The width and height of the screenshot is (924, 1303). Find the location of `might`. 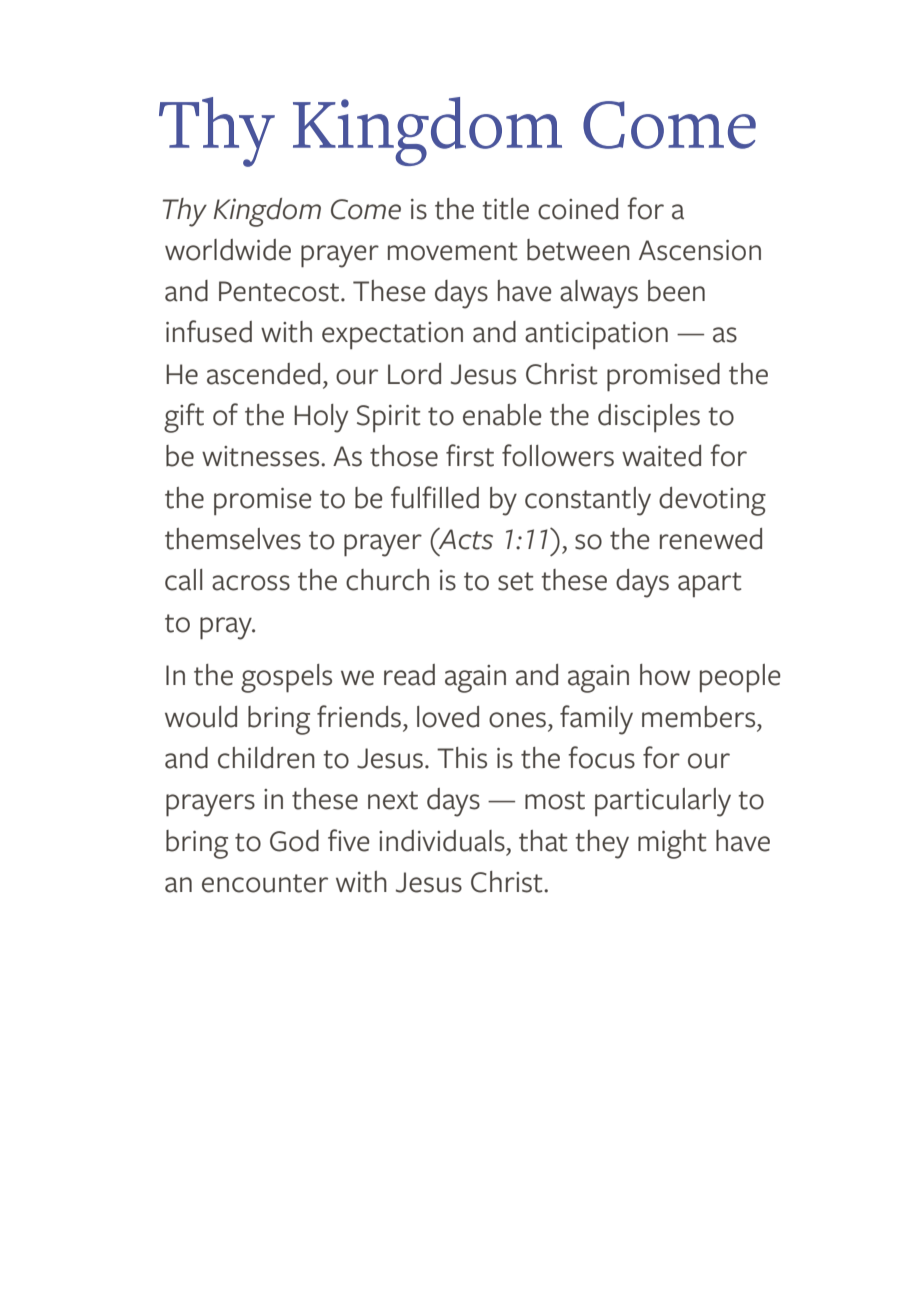

might is located at coordinates (672, 844).
